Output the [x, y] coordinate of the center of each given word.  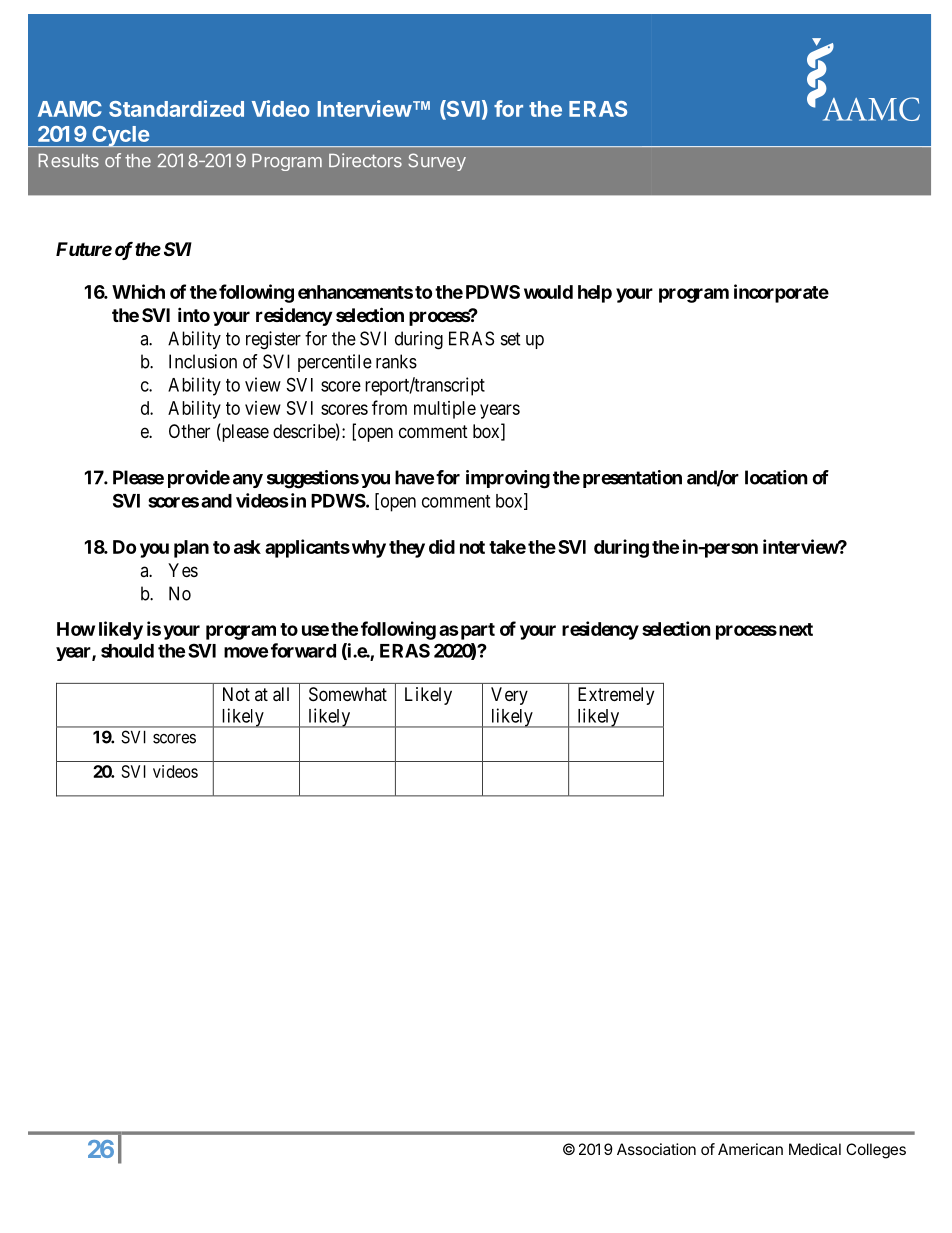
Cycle [120, 136]
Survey [437, 162]
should [127, 651]
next [796, 629]
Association [656, 1149]
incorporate [781, 293]
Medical [815, 1149]
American [750, 1149]
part [476, 631]
